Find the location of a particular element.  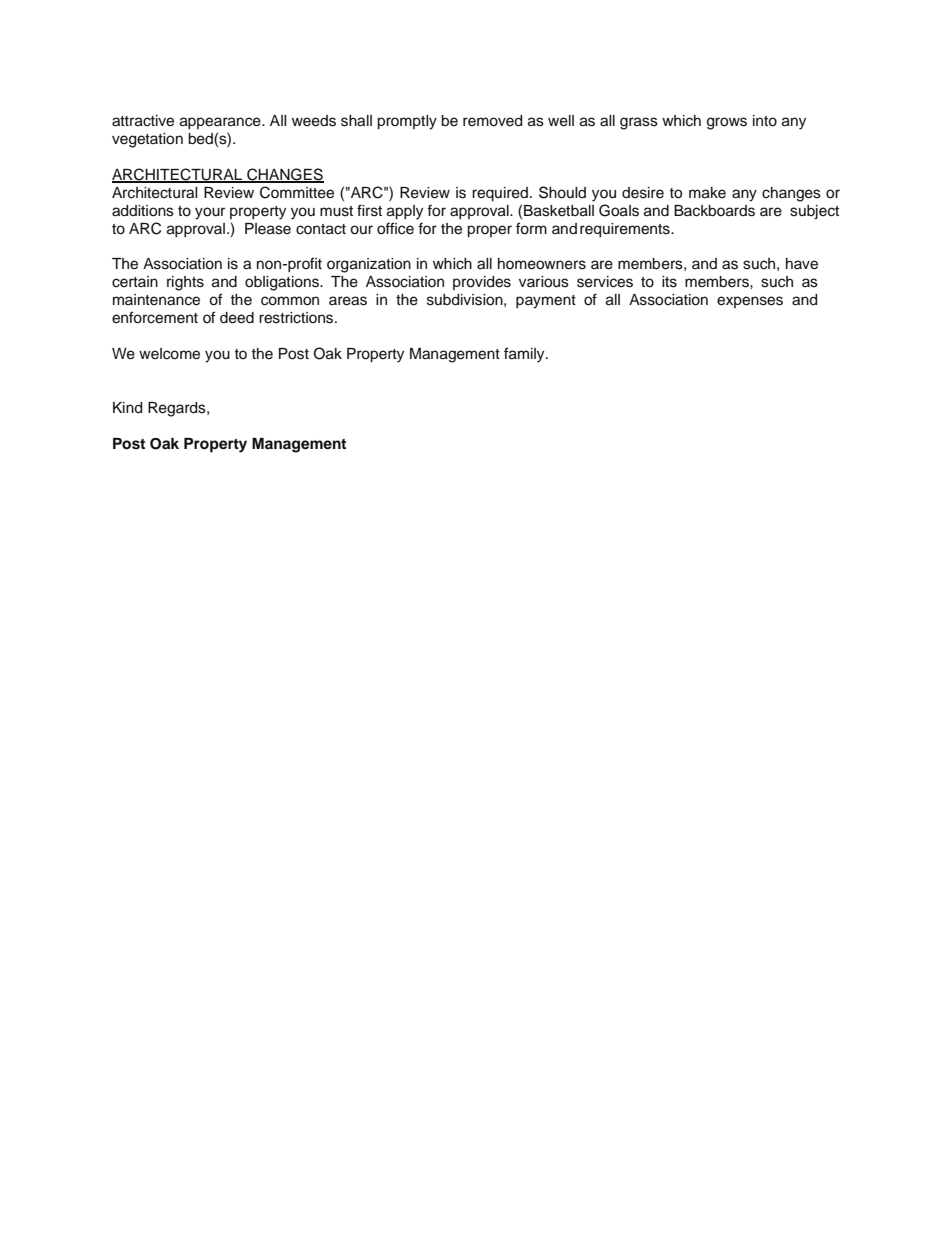

required is located at coordinates (500, 194).
